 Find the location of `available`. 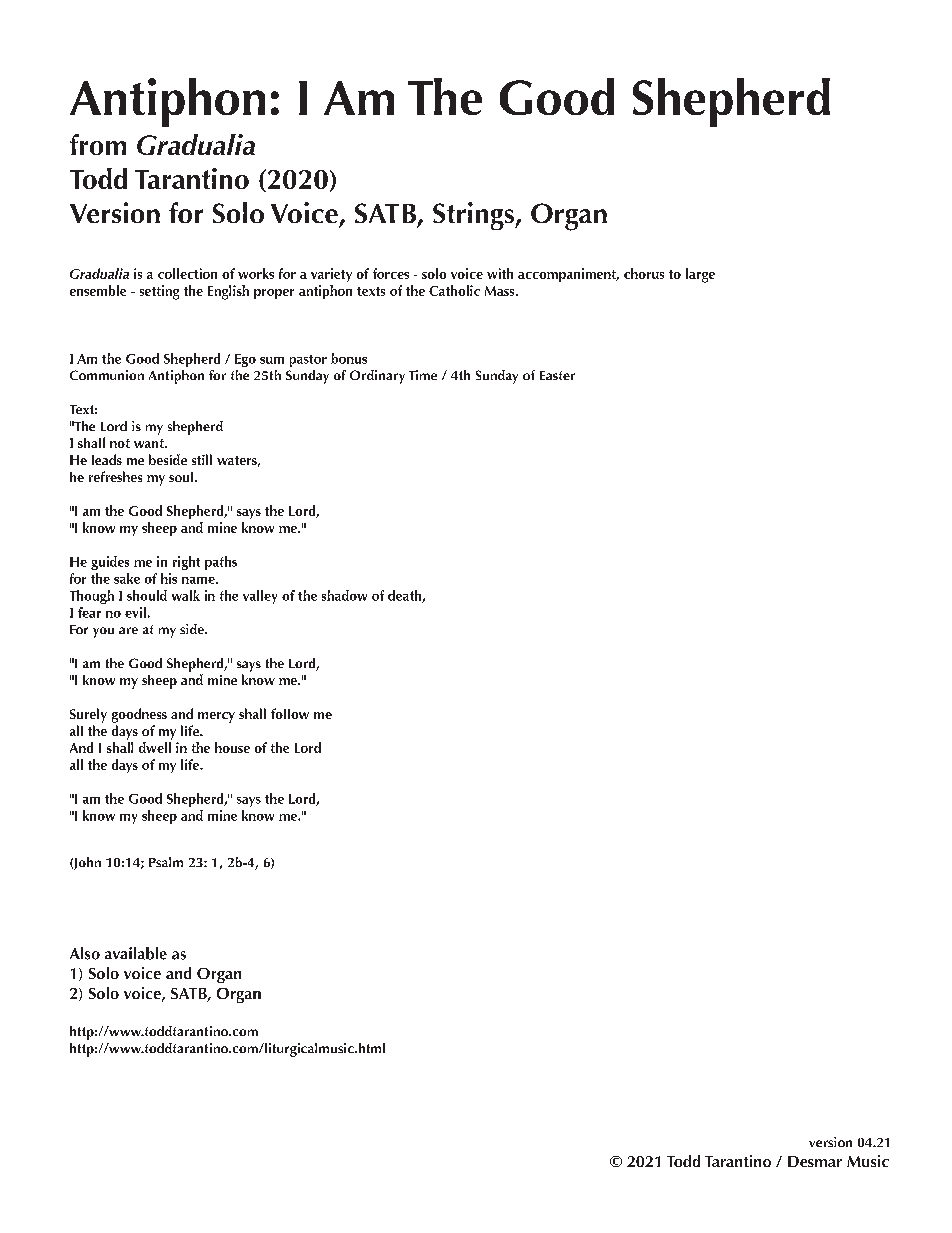

available is located at coordinates (136, 953).
